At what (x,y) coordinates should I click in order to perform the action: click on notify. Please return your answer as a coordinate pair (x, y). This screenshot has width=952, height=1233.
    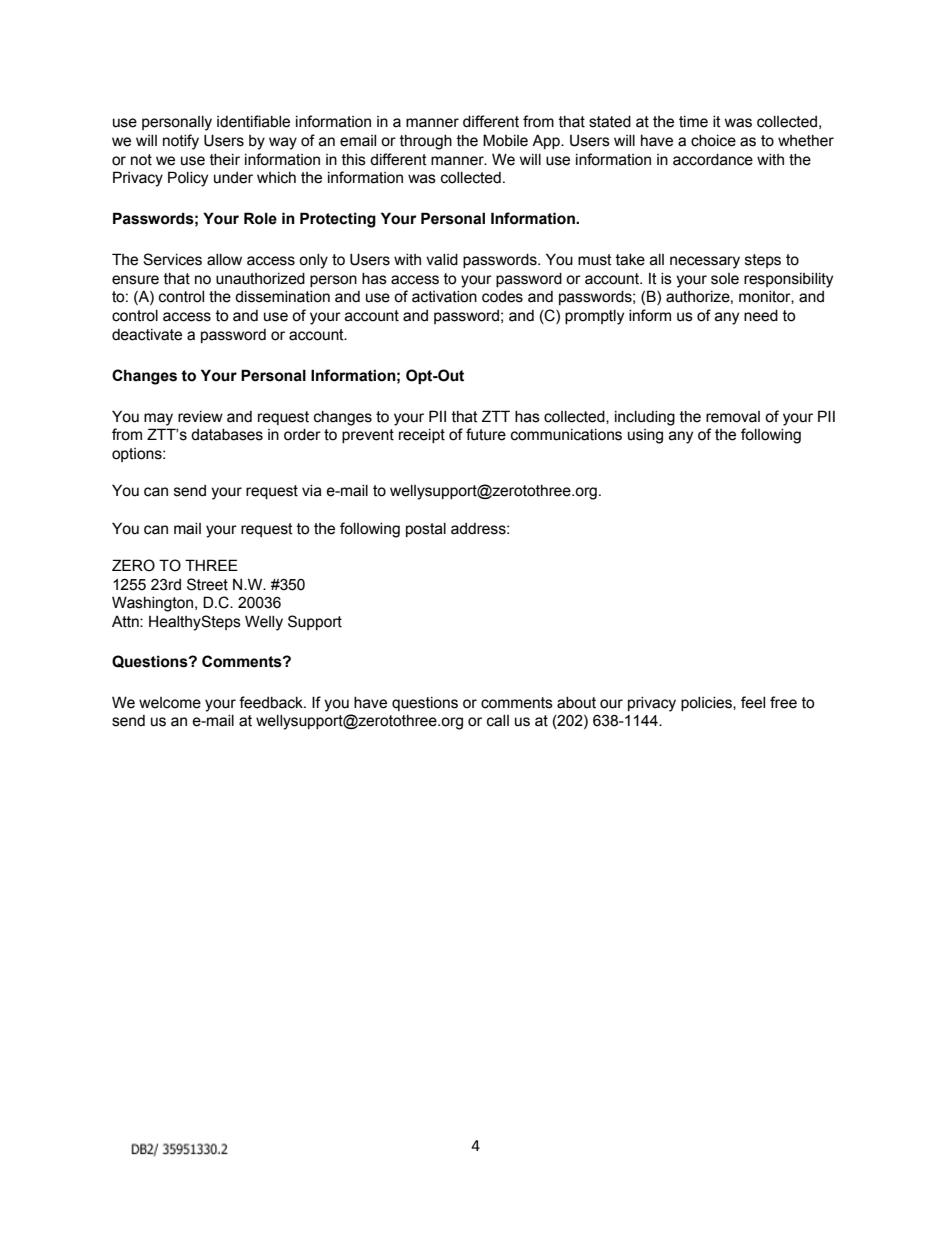
    Looking at the image, I should click on (181, 142).
